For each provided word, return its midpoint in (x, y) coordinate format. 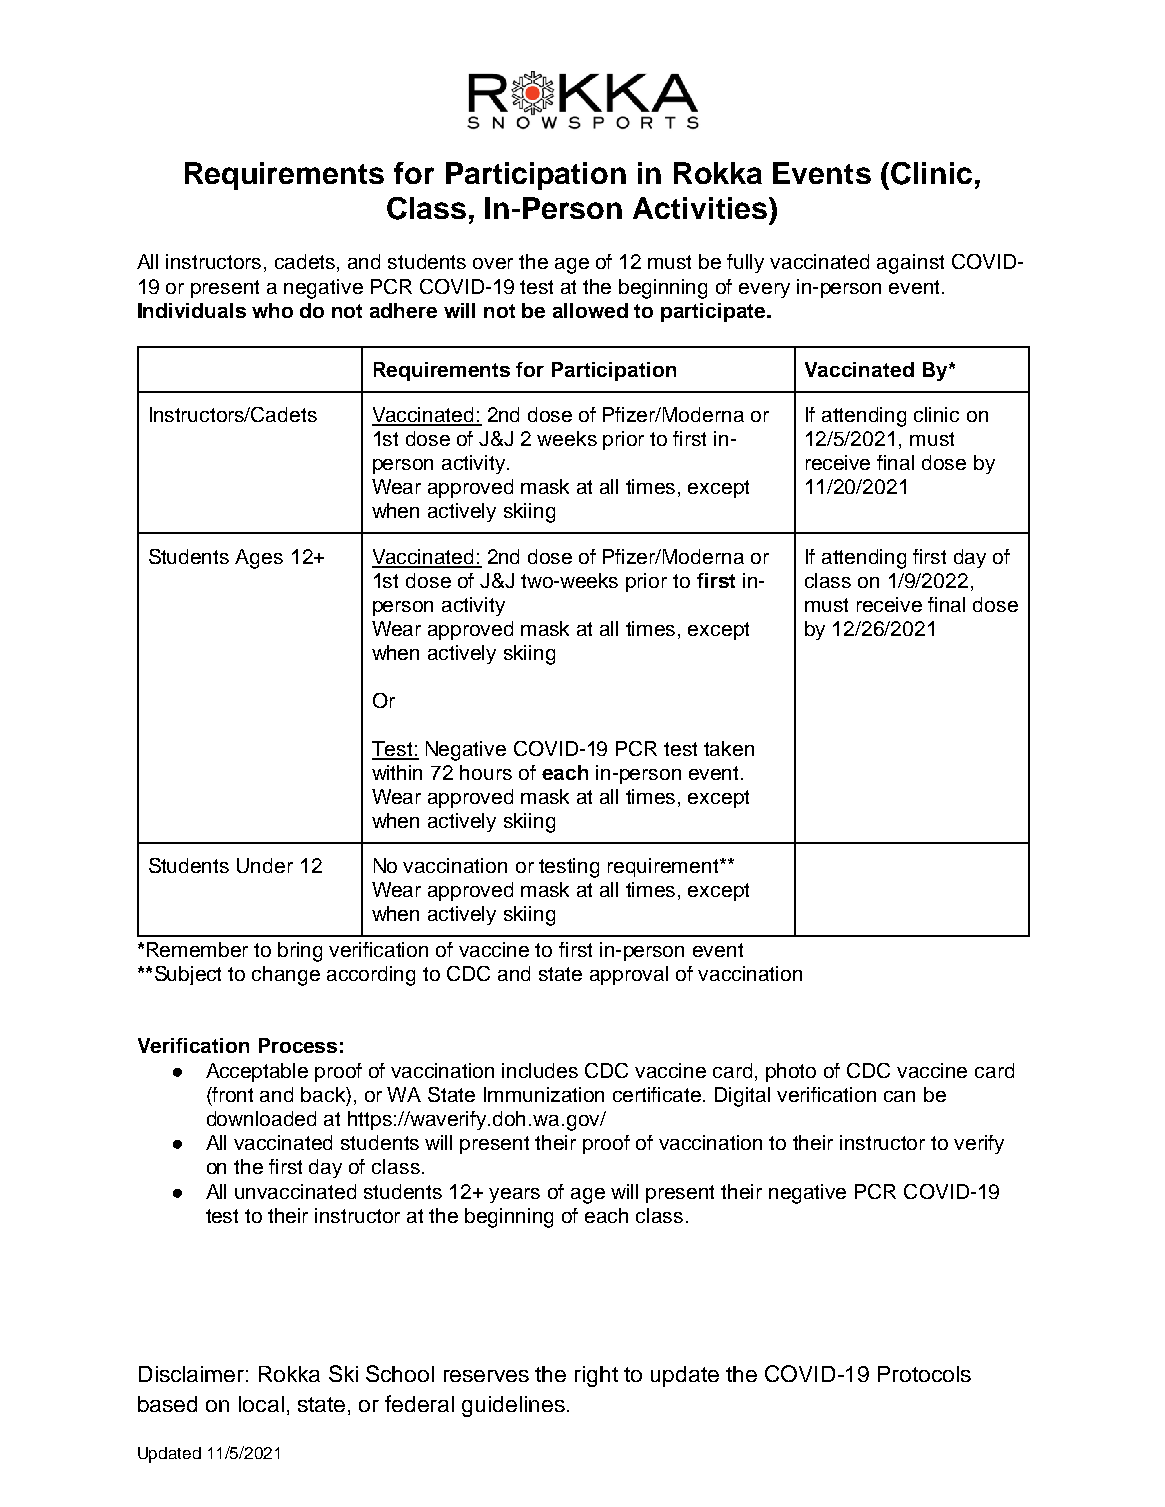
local (261, 1404)
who (272, 310)
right (596, 1376)
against (910, 264)
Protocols (924, 1374)
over (493, 263)
